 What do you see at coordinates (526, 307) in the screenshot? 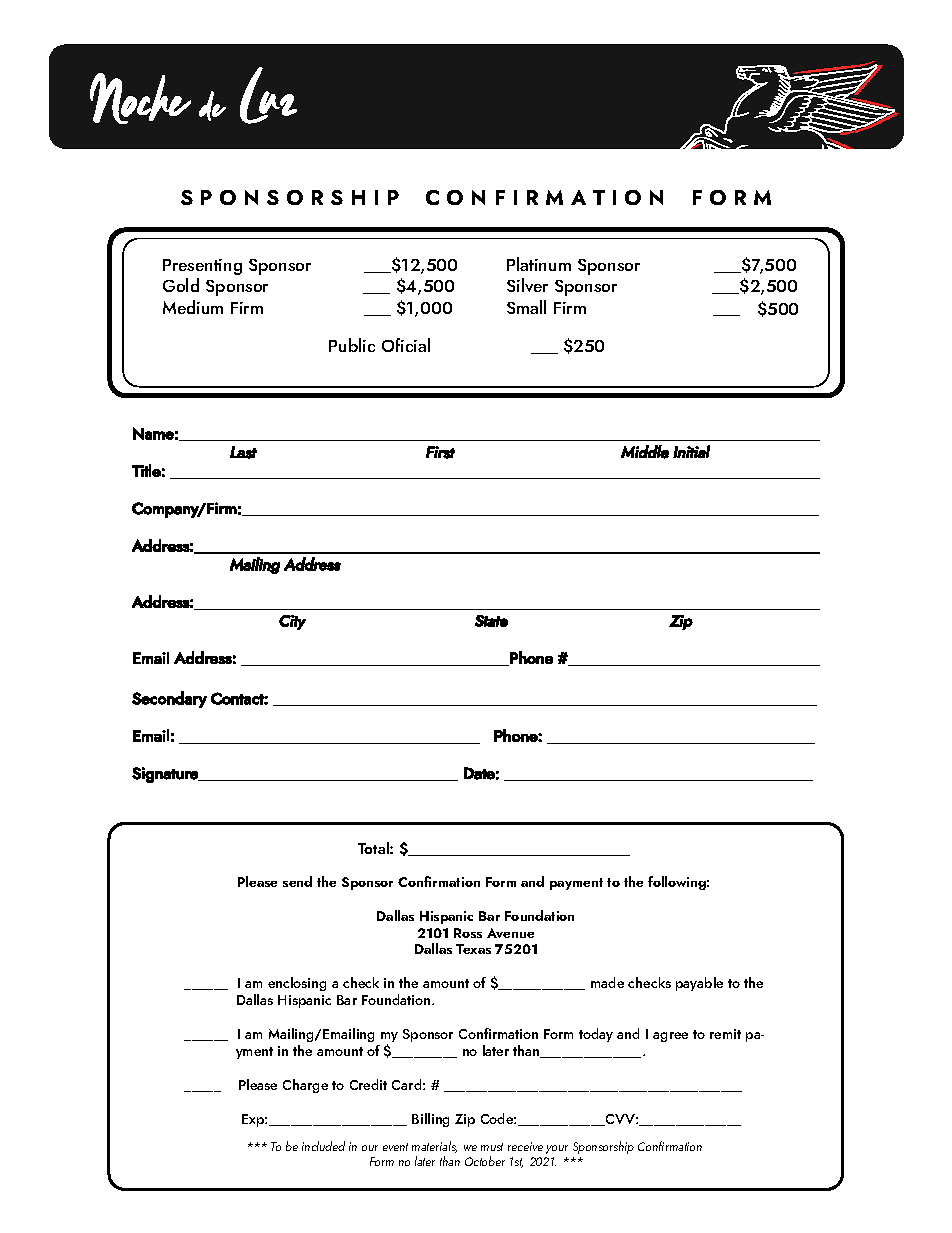
I see `Small` at bounding box center [526, 307].
